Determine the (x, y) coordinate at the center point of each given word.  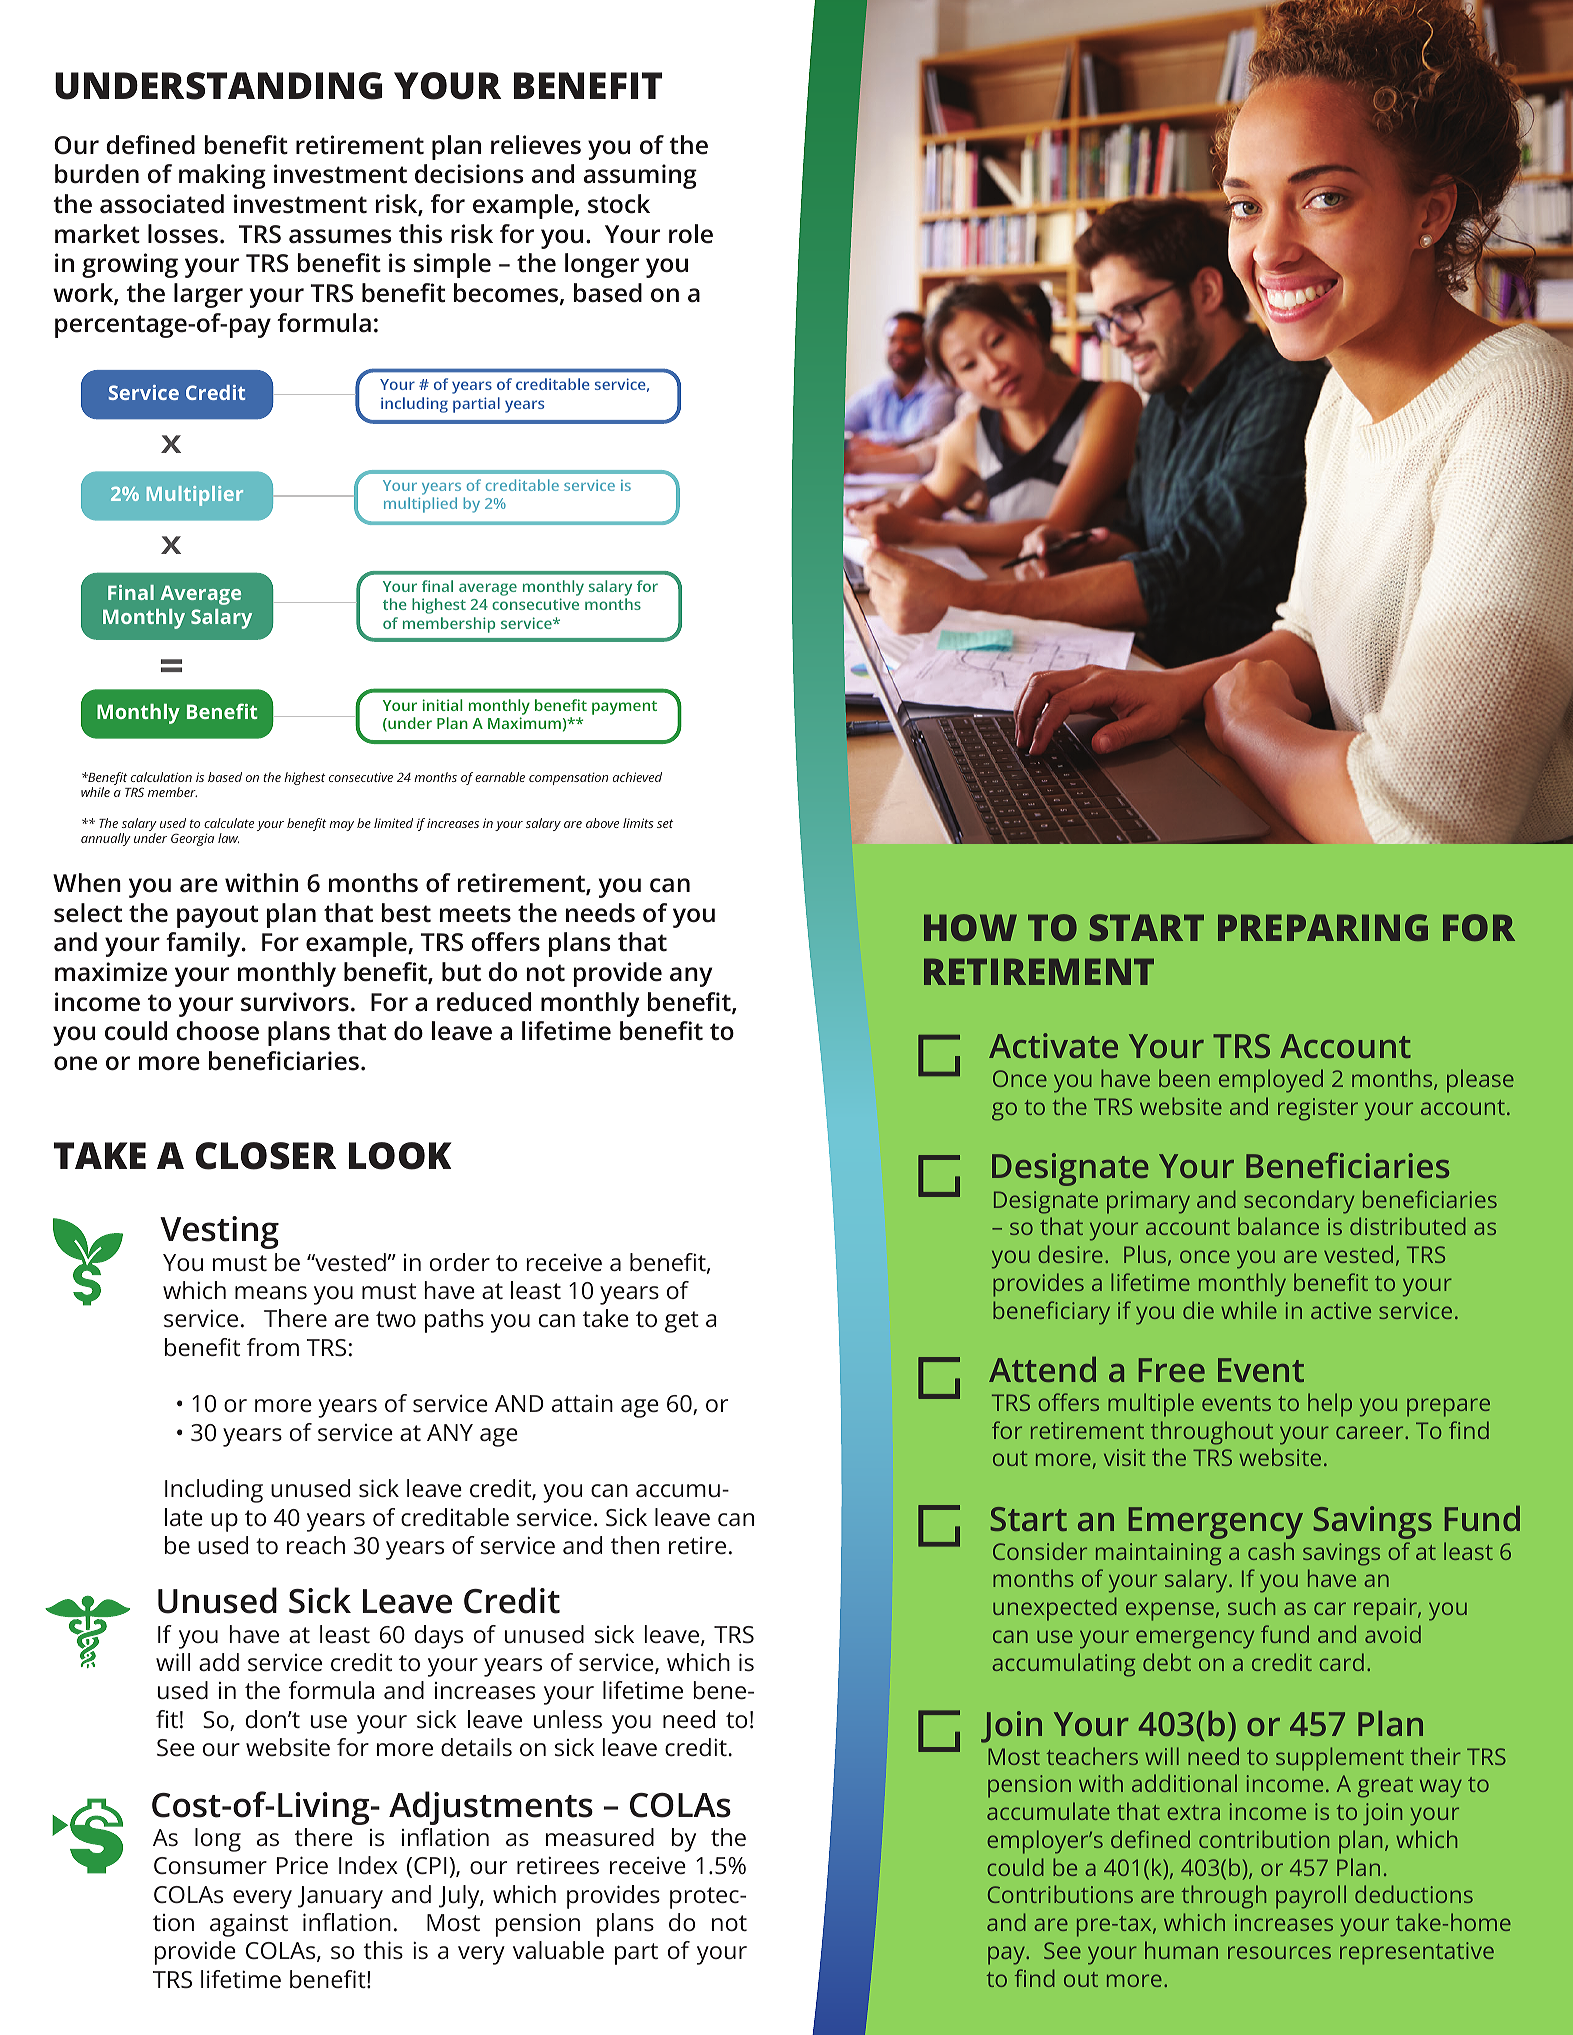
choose (217, 1031)
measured (600, 1837)
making (222, 176)
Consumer (210, 1866)
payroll (1311, 1897)
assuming (640, 176)
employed (1271, 1081)
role (691, 234)
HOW (970, 927)
